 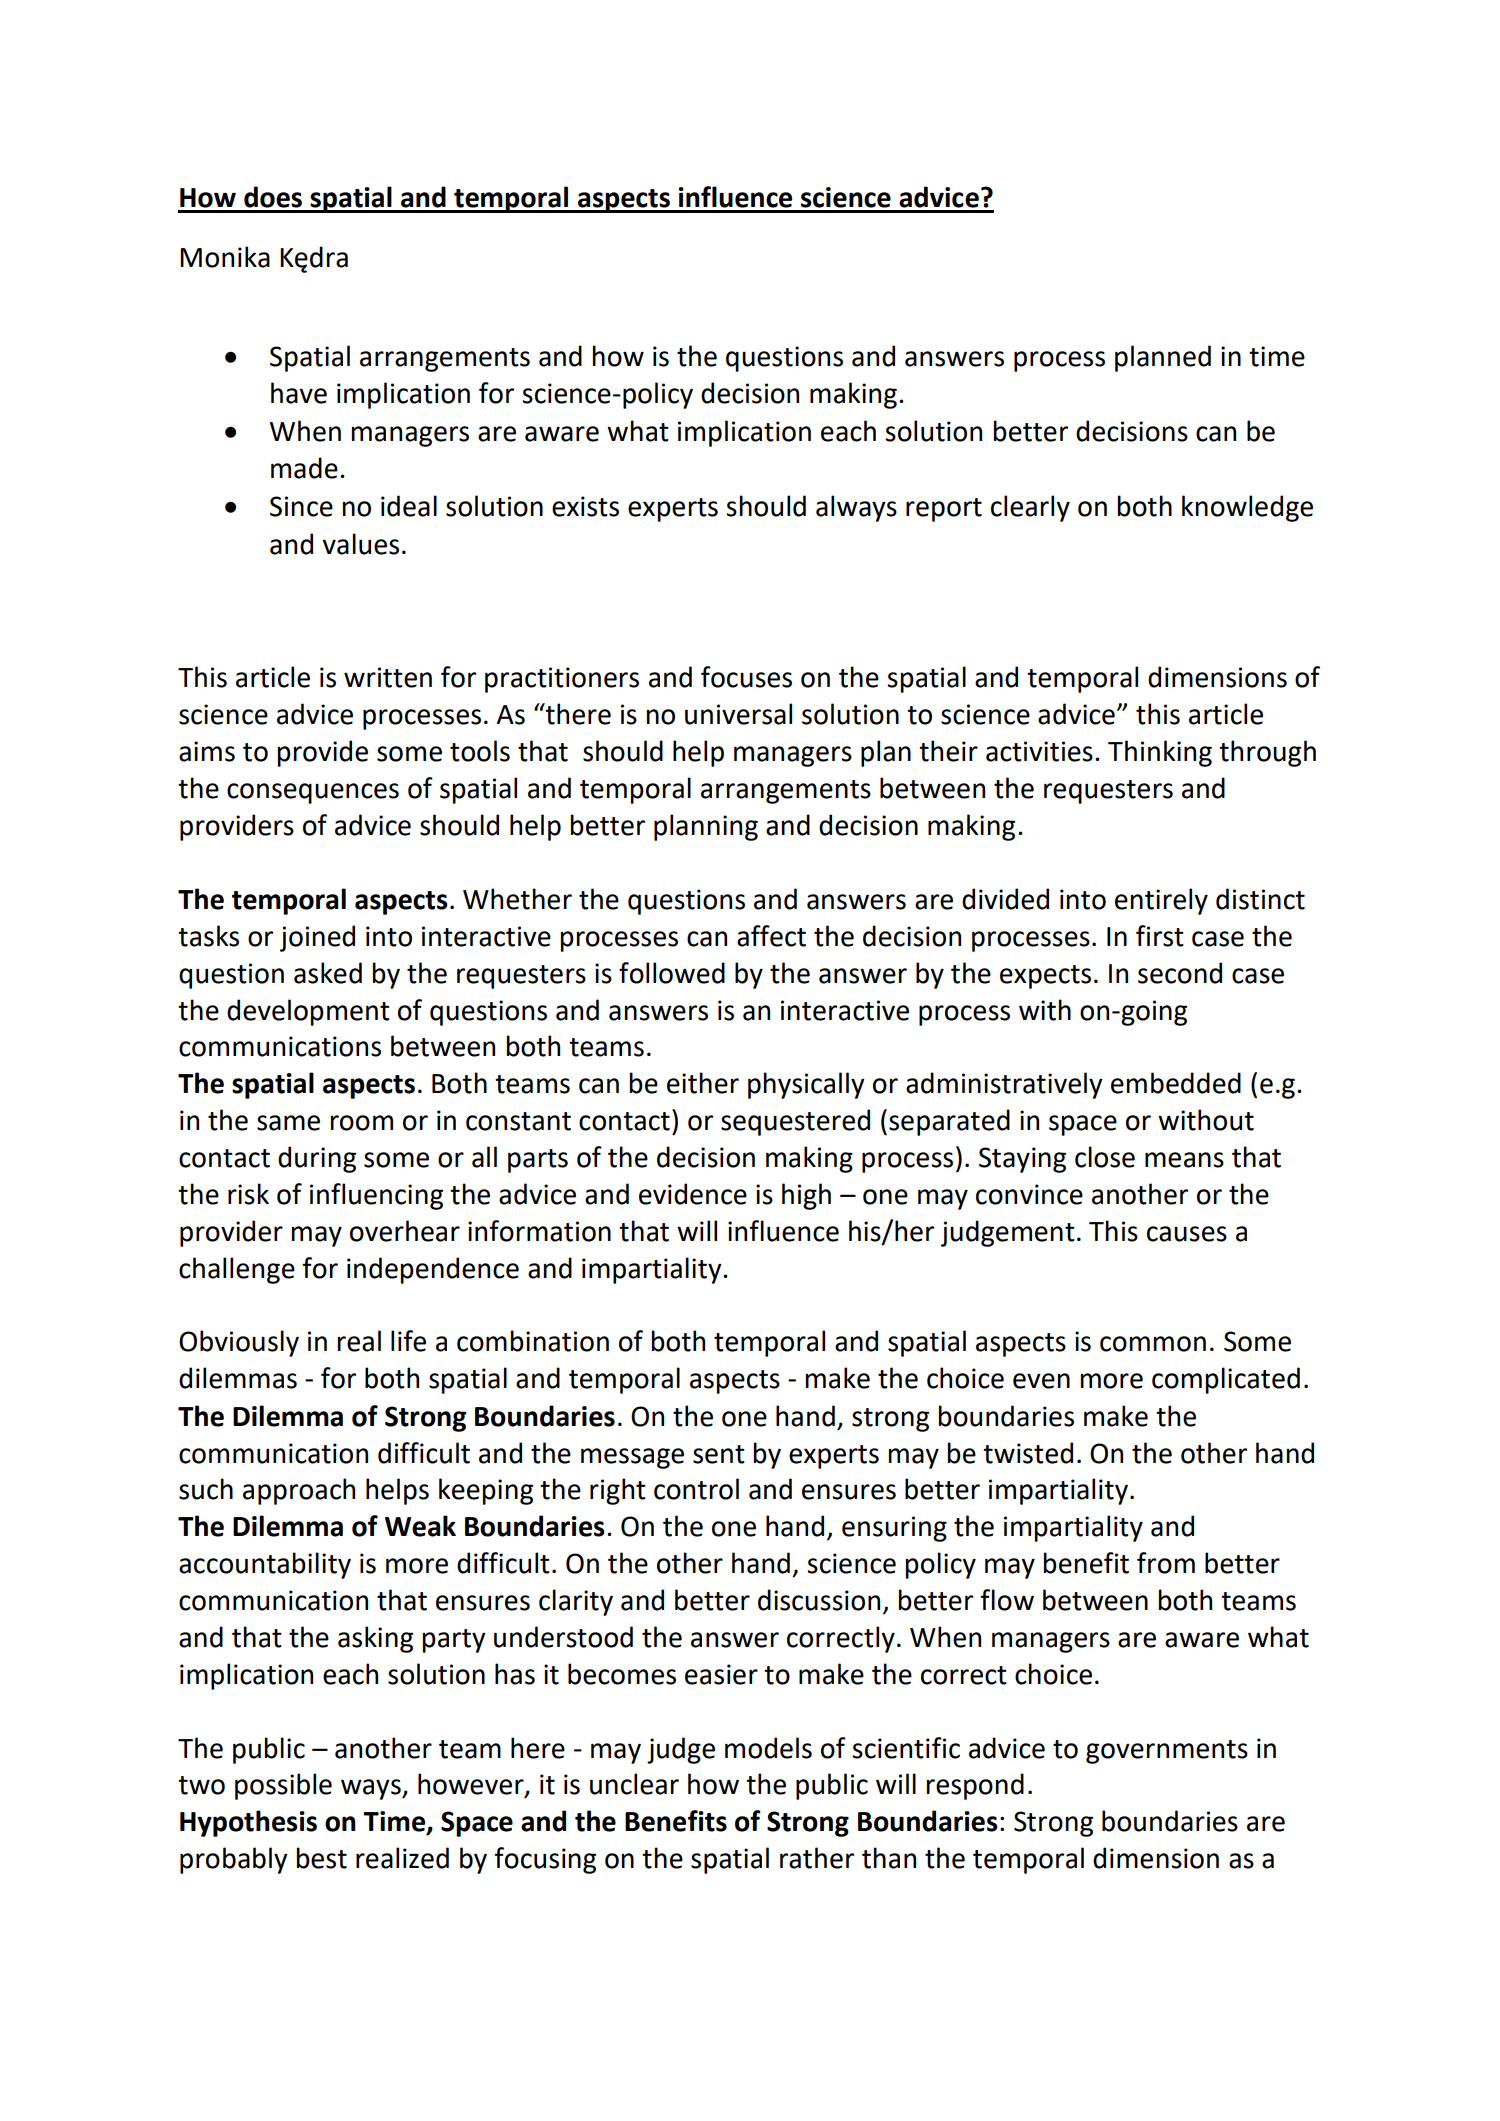 What do you see at coordinates (299, 1491) in the document?
I see `approach` at bounding box center [299, 1491].
